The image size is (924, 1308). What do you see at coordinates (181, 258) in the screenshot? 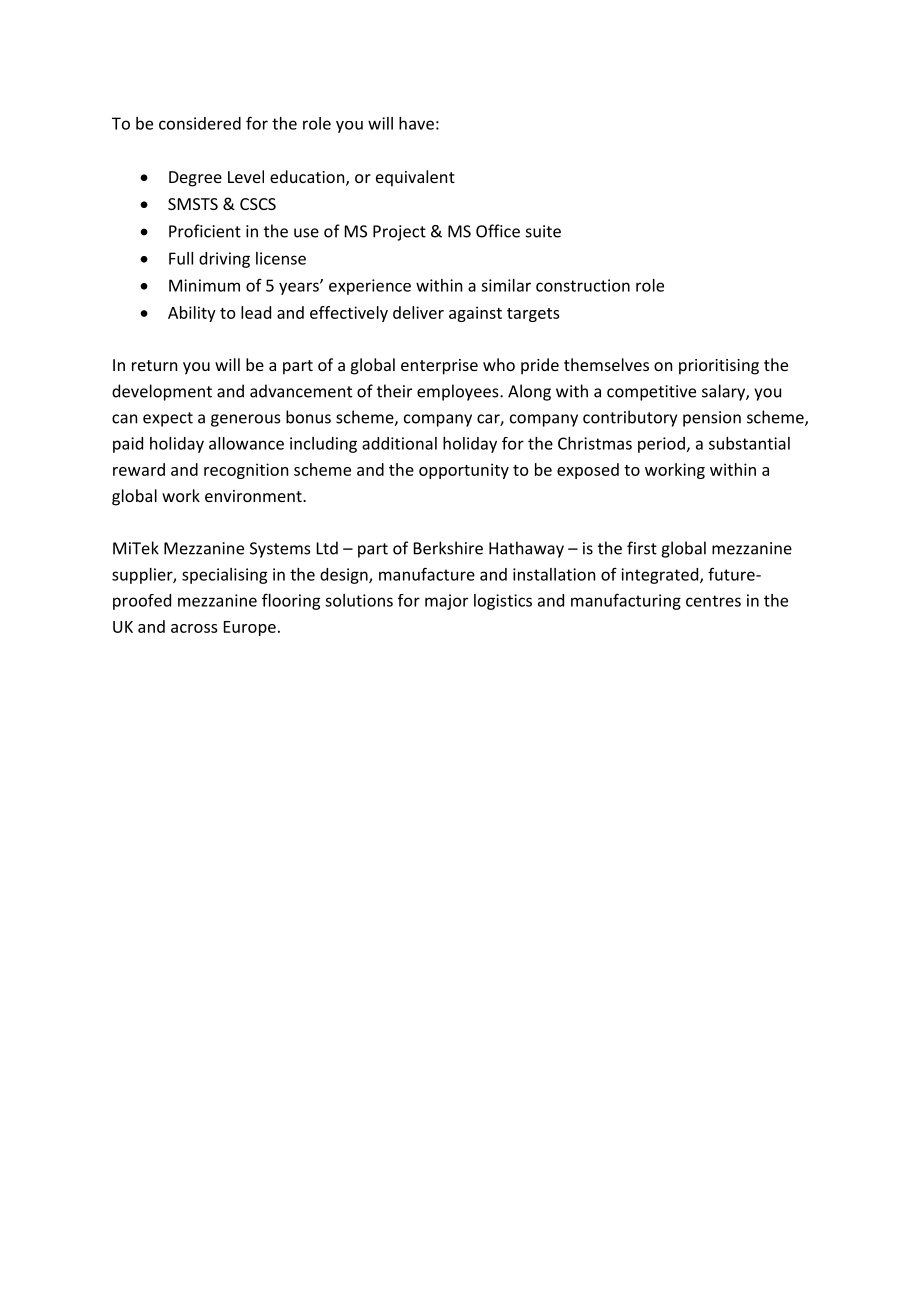
I see `Full` at bounding box center [181, 258].
